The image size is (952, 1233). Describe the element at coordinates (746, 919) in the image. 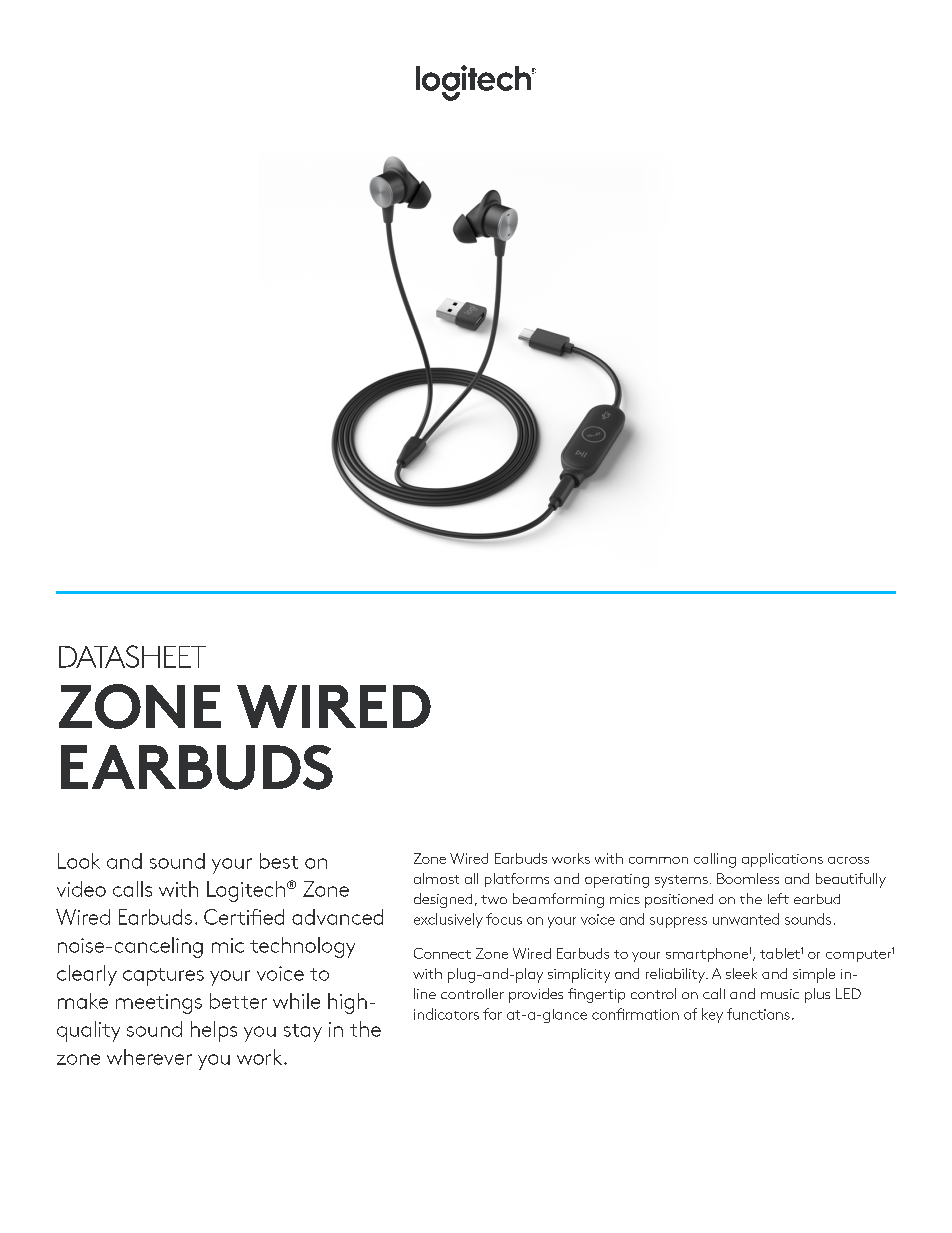

I see `unwanted` at that location.
